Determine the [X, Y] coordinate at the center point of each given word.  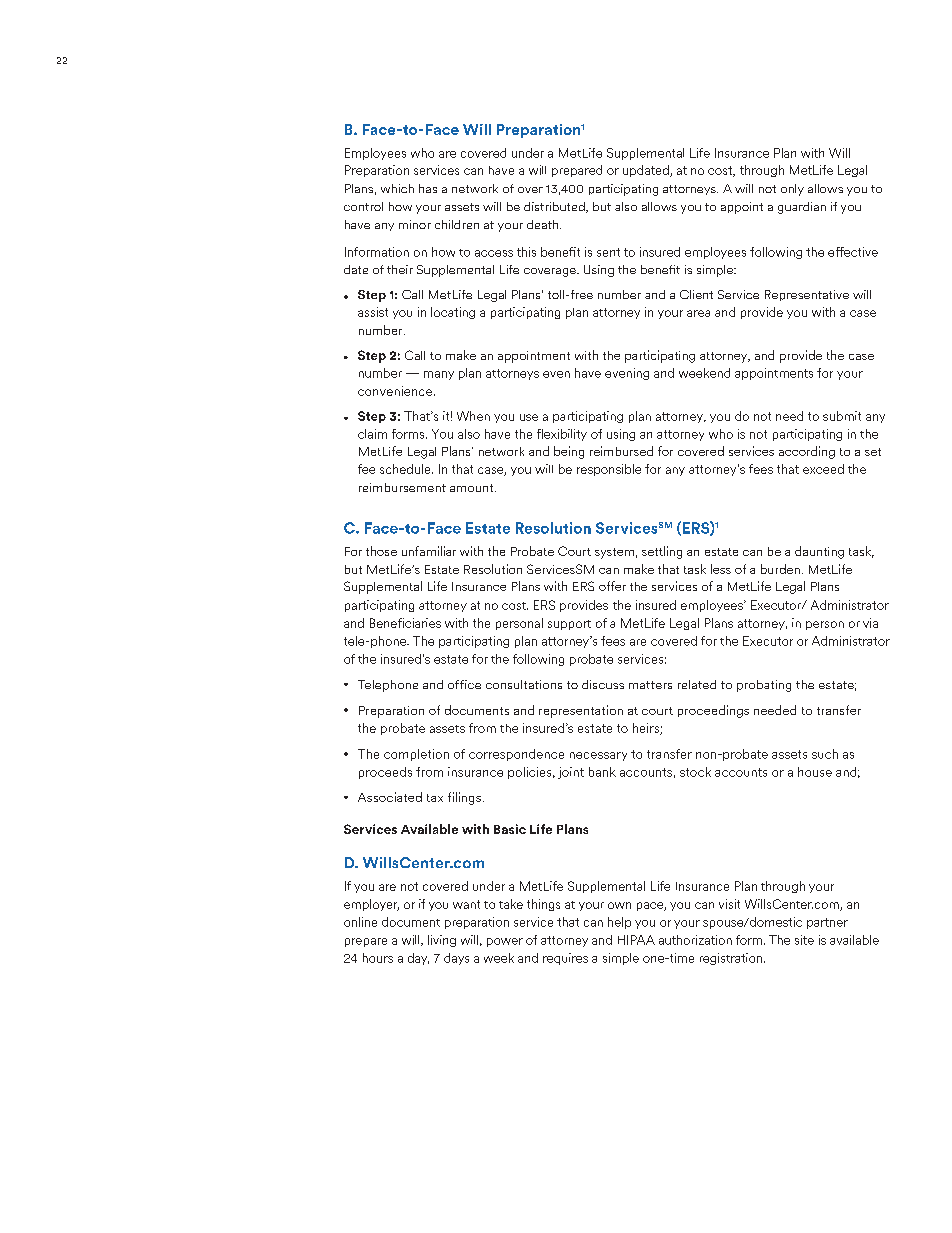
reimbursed [621, 451]
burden [780, 569]
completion [416, 755]
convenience [395, 391]
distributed [555, 207]
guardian [802, 208]
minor [415, 224]
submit [842, 416]
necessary [598, 756]
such [825, 754]
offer [612, 586]
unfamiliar [429, 551]
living [442, 941]
